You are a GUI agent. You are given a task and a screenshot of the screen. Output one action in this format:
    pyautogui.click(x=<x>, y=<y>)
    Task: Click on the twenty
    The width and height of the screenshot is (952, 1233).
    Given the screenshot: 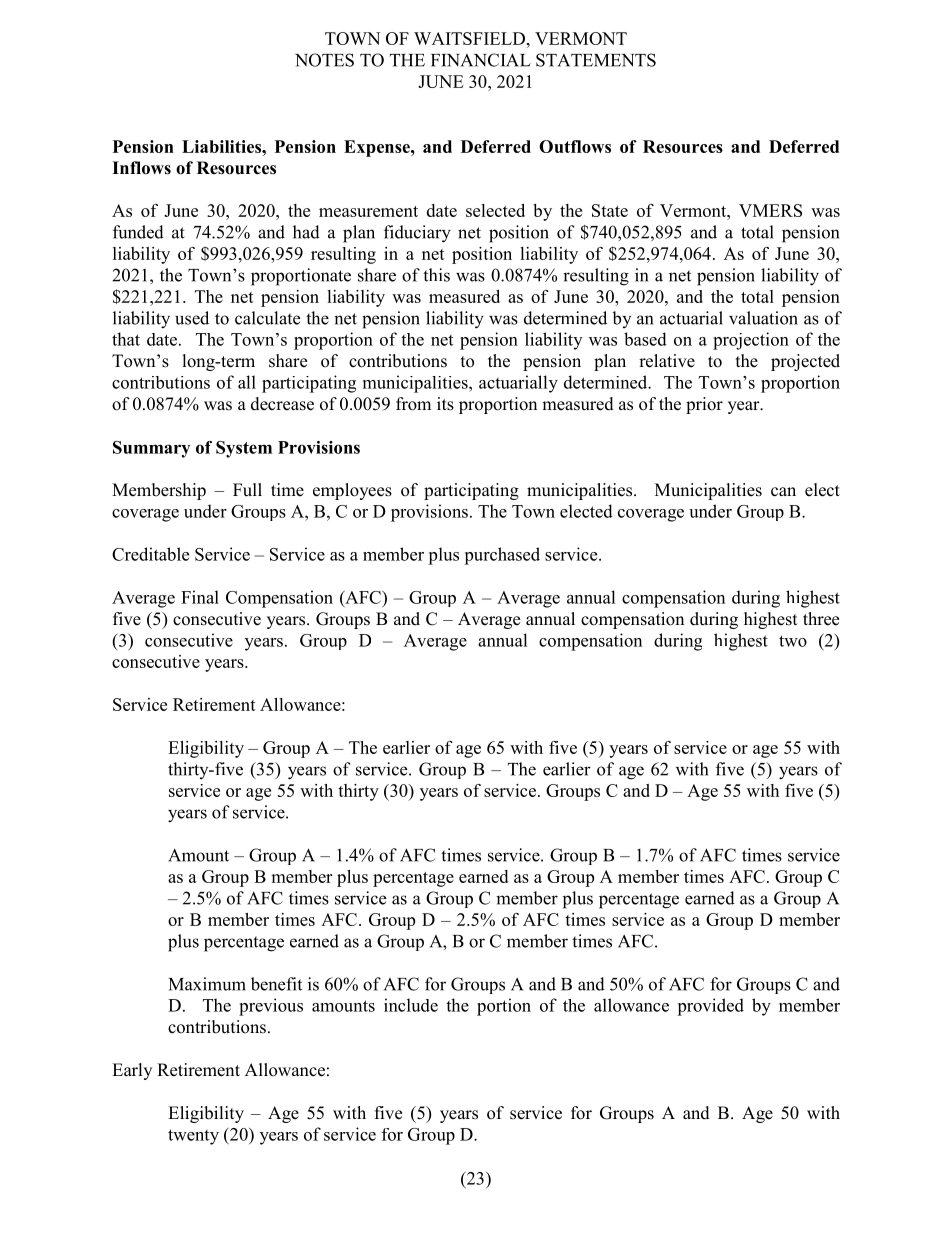 What is the action you would take?
    pyautogui.click(x=193, y=1137)
